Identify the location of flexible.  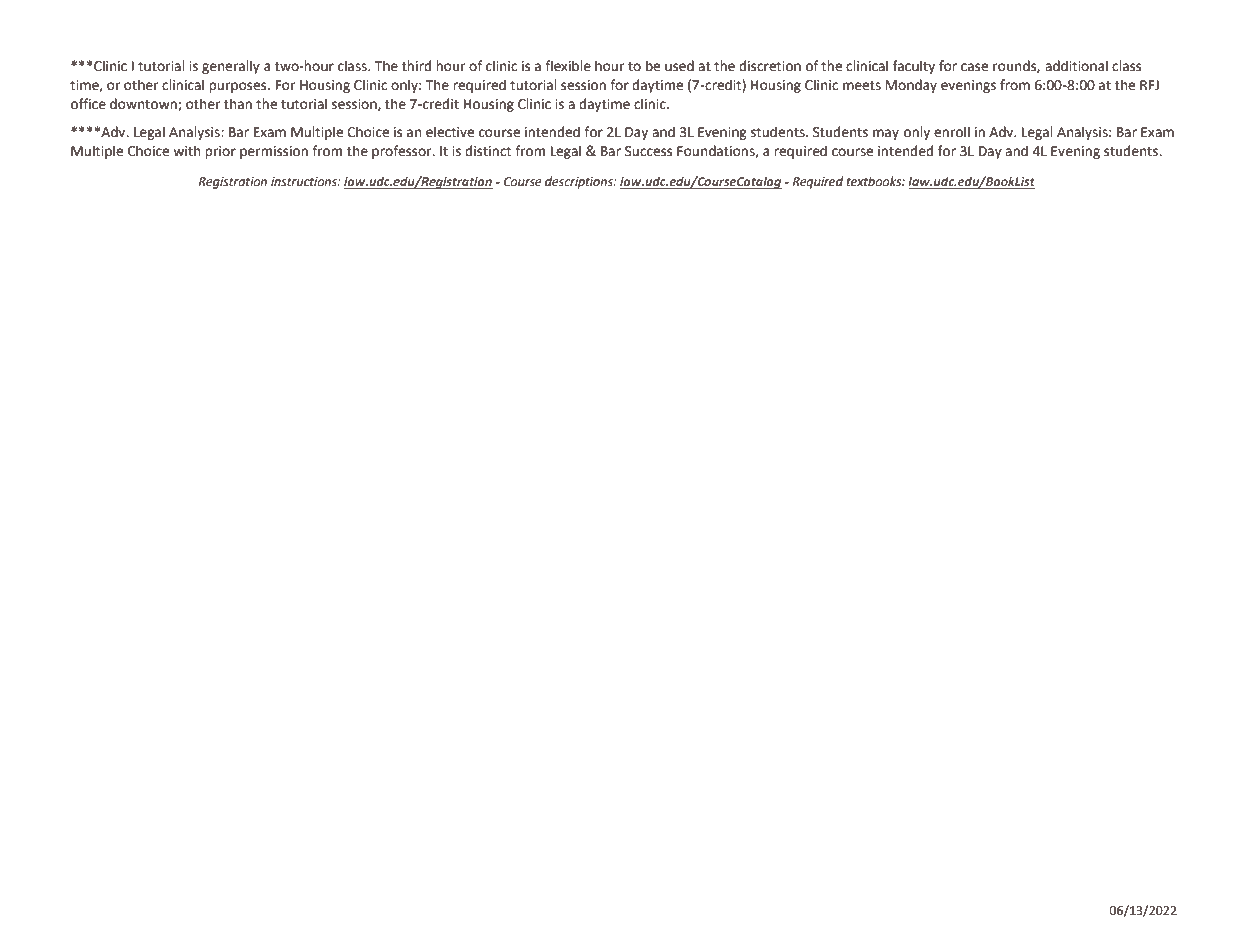
(568, 66).
